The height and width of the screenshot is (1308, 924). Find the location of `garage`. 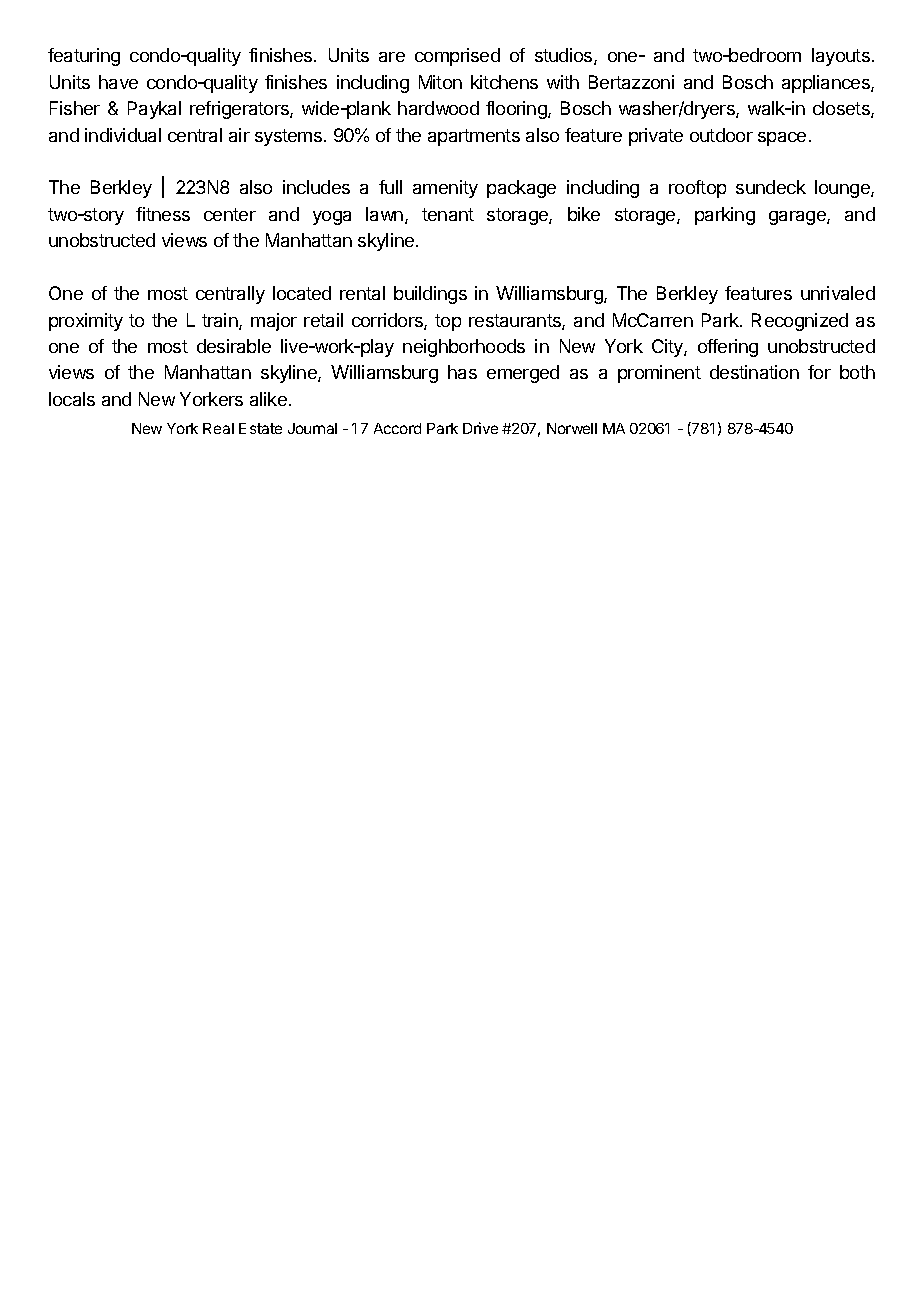

garage is located at coordinates (798, 218).
